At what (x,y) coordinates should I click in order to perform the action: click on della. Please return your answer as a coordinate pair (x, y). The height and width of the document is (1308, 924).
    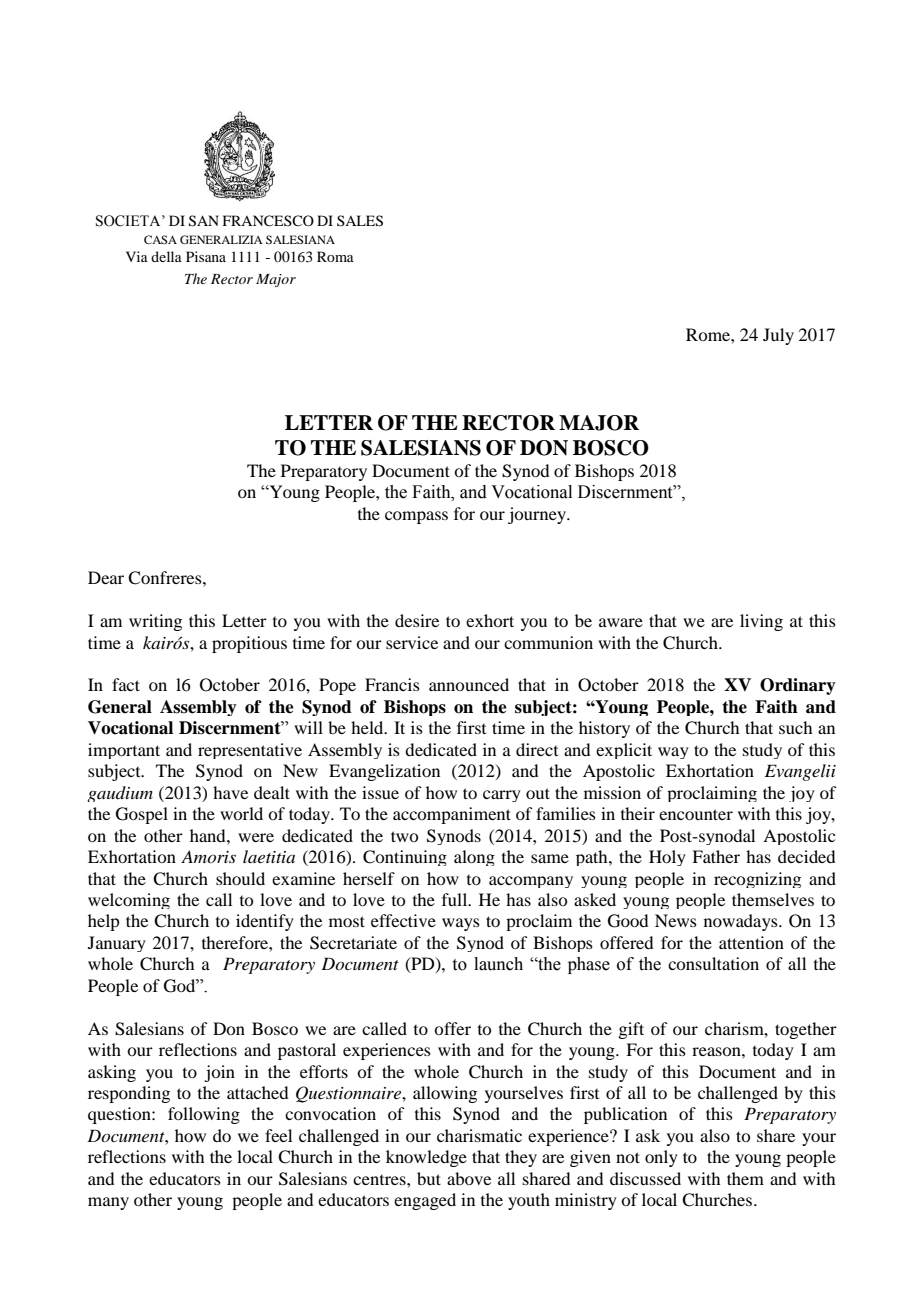
    Looking at the image, I should click on (166, 256).
